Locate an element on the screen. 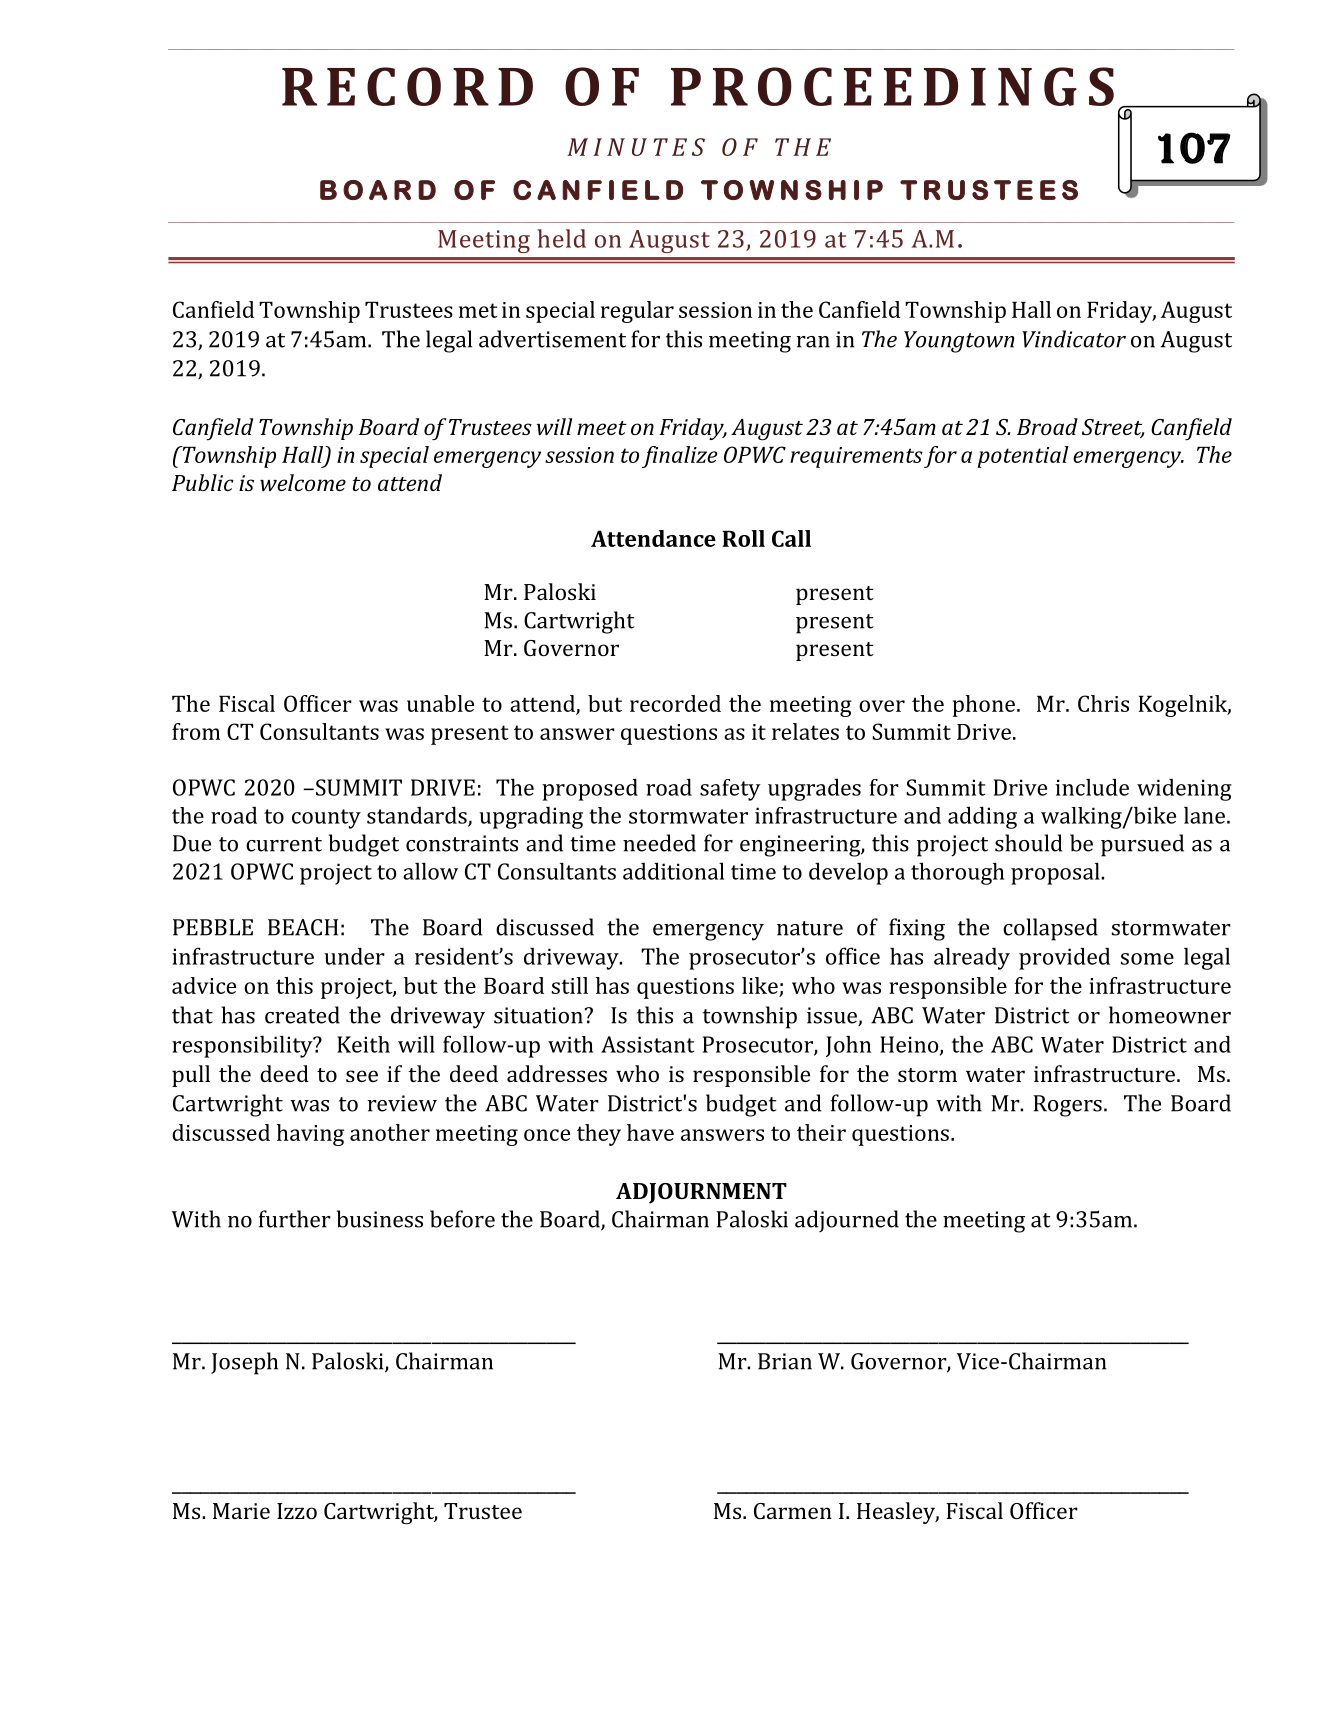 The image size is (1325, 1715). Marie is located at coordinates (241, 1511).
